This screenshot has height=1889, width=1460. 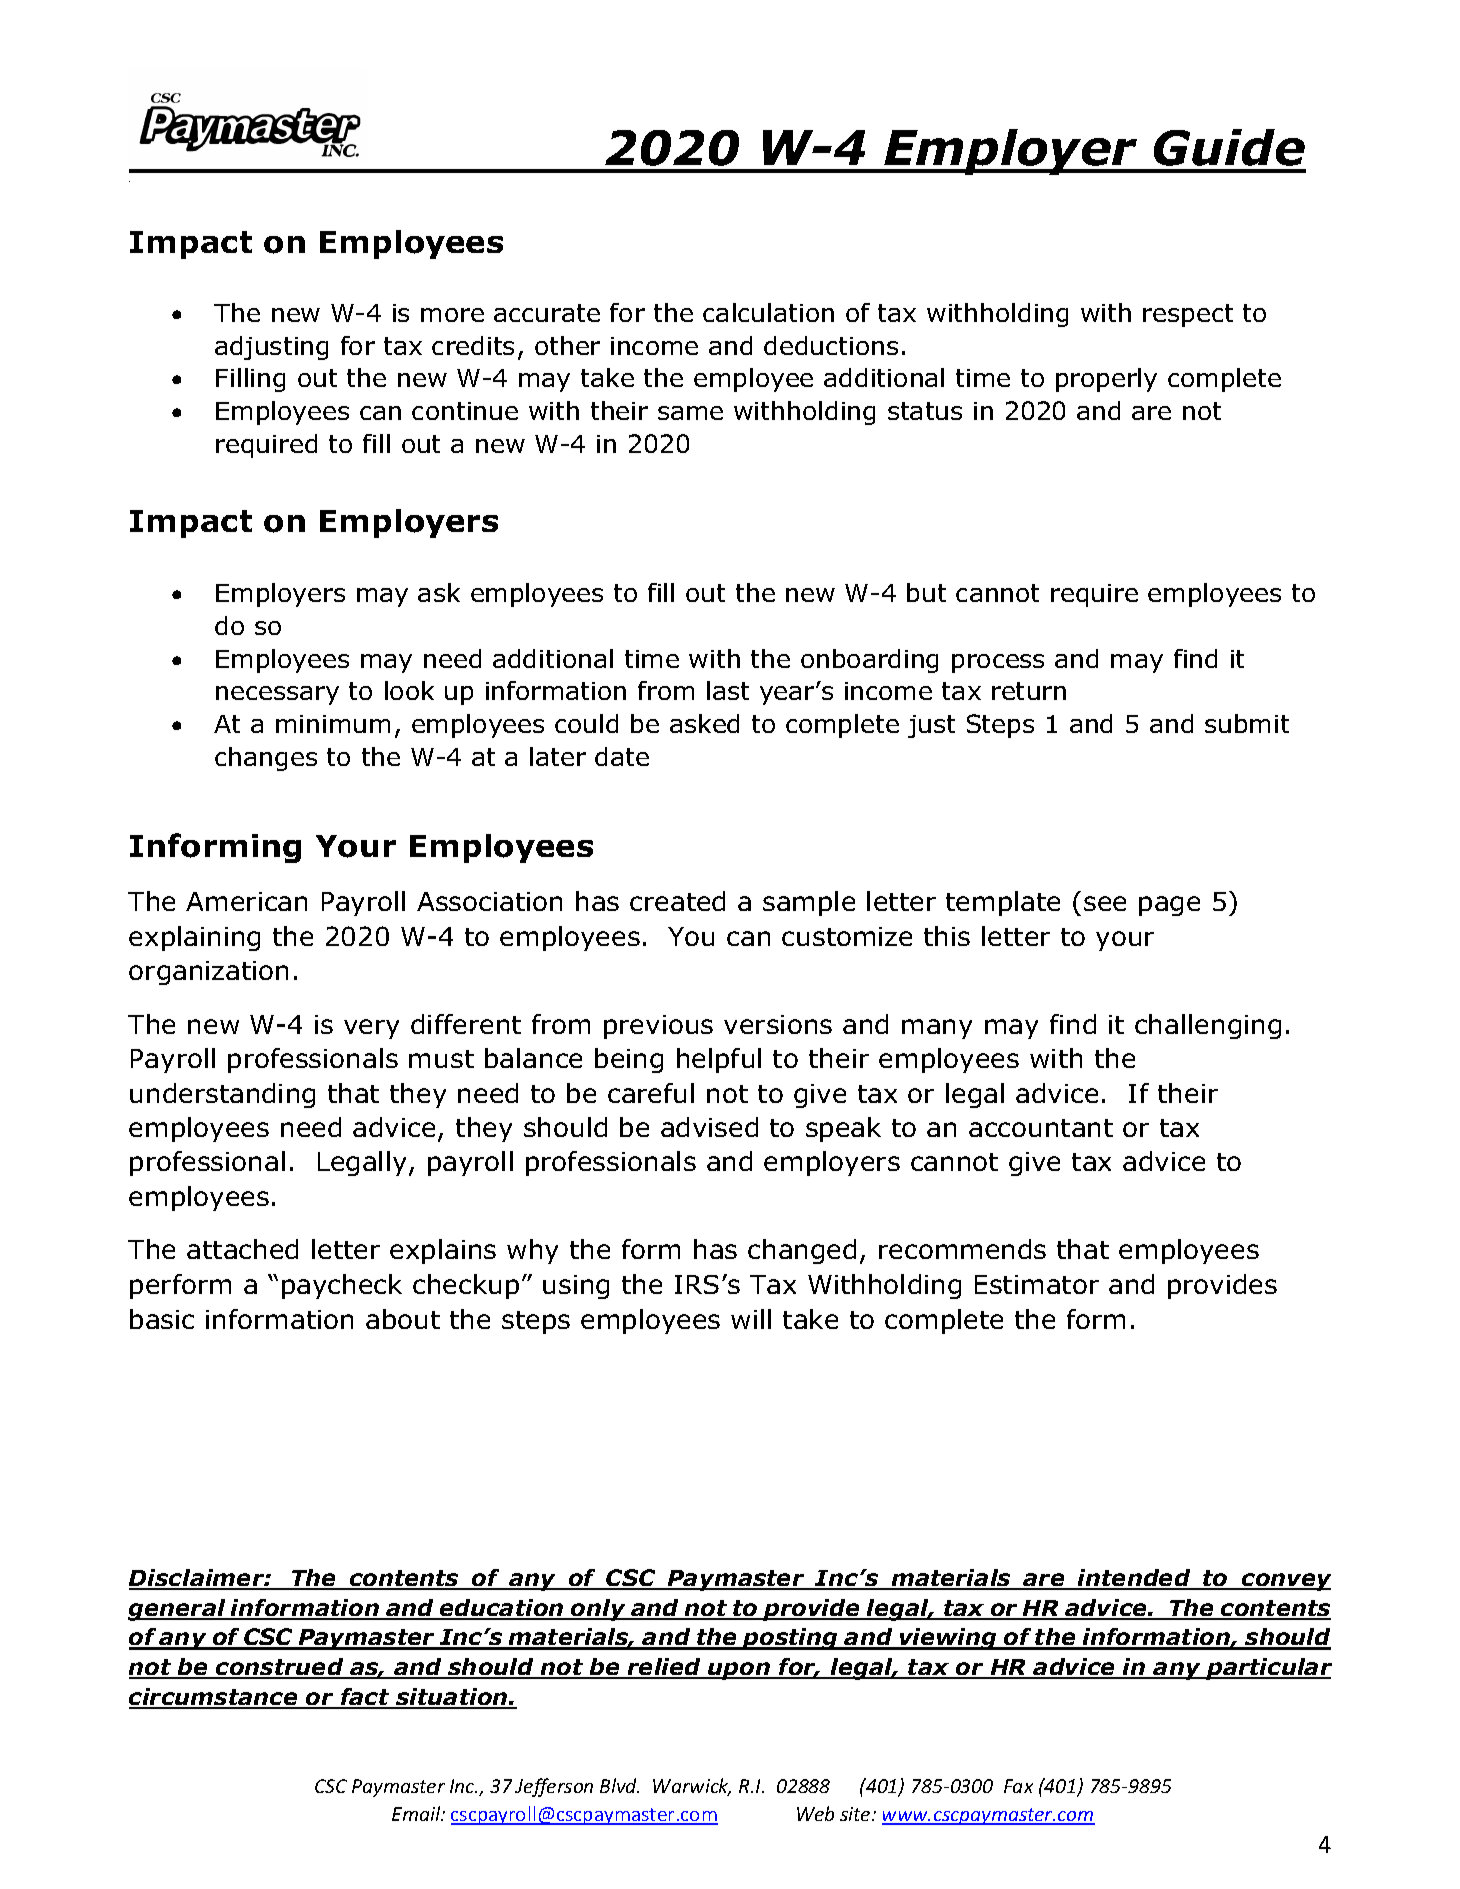 I want to click on calculation, so click(x=768, y=312).
